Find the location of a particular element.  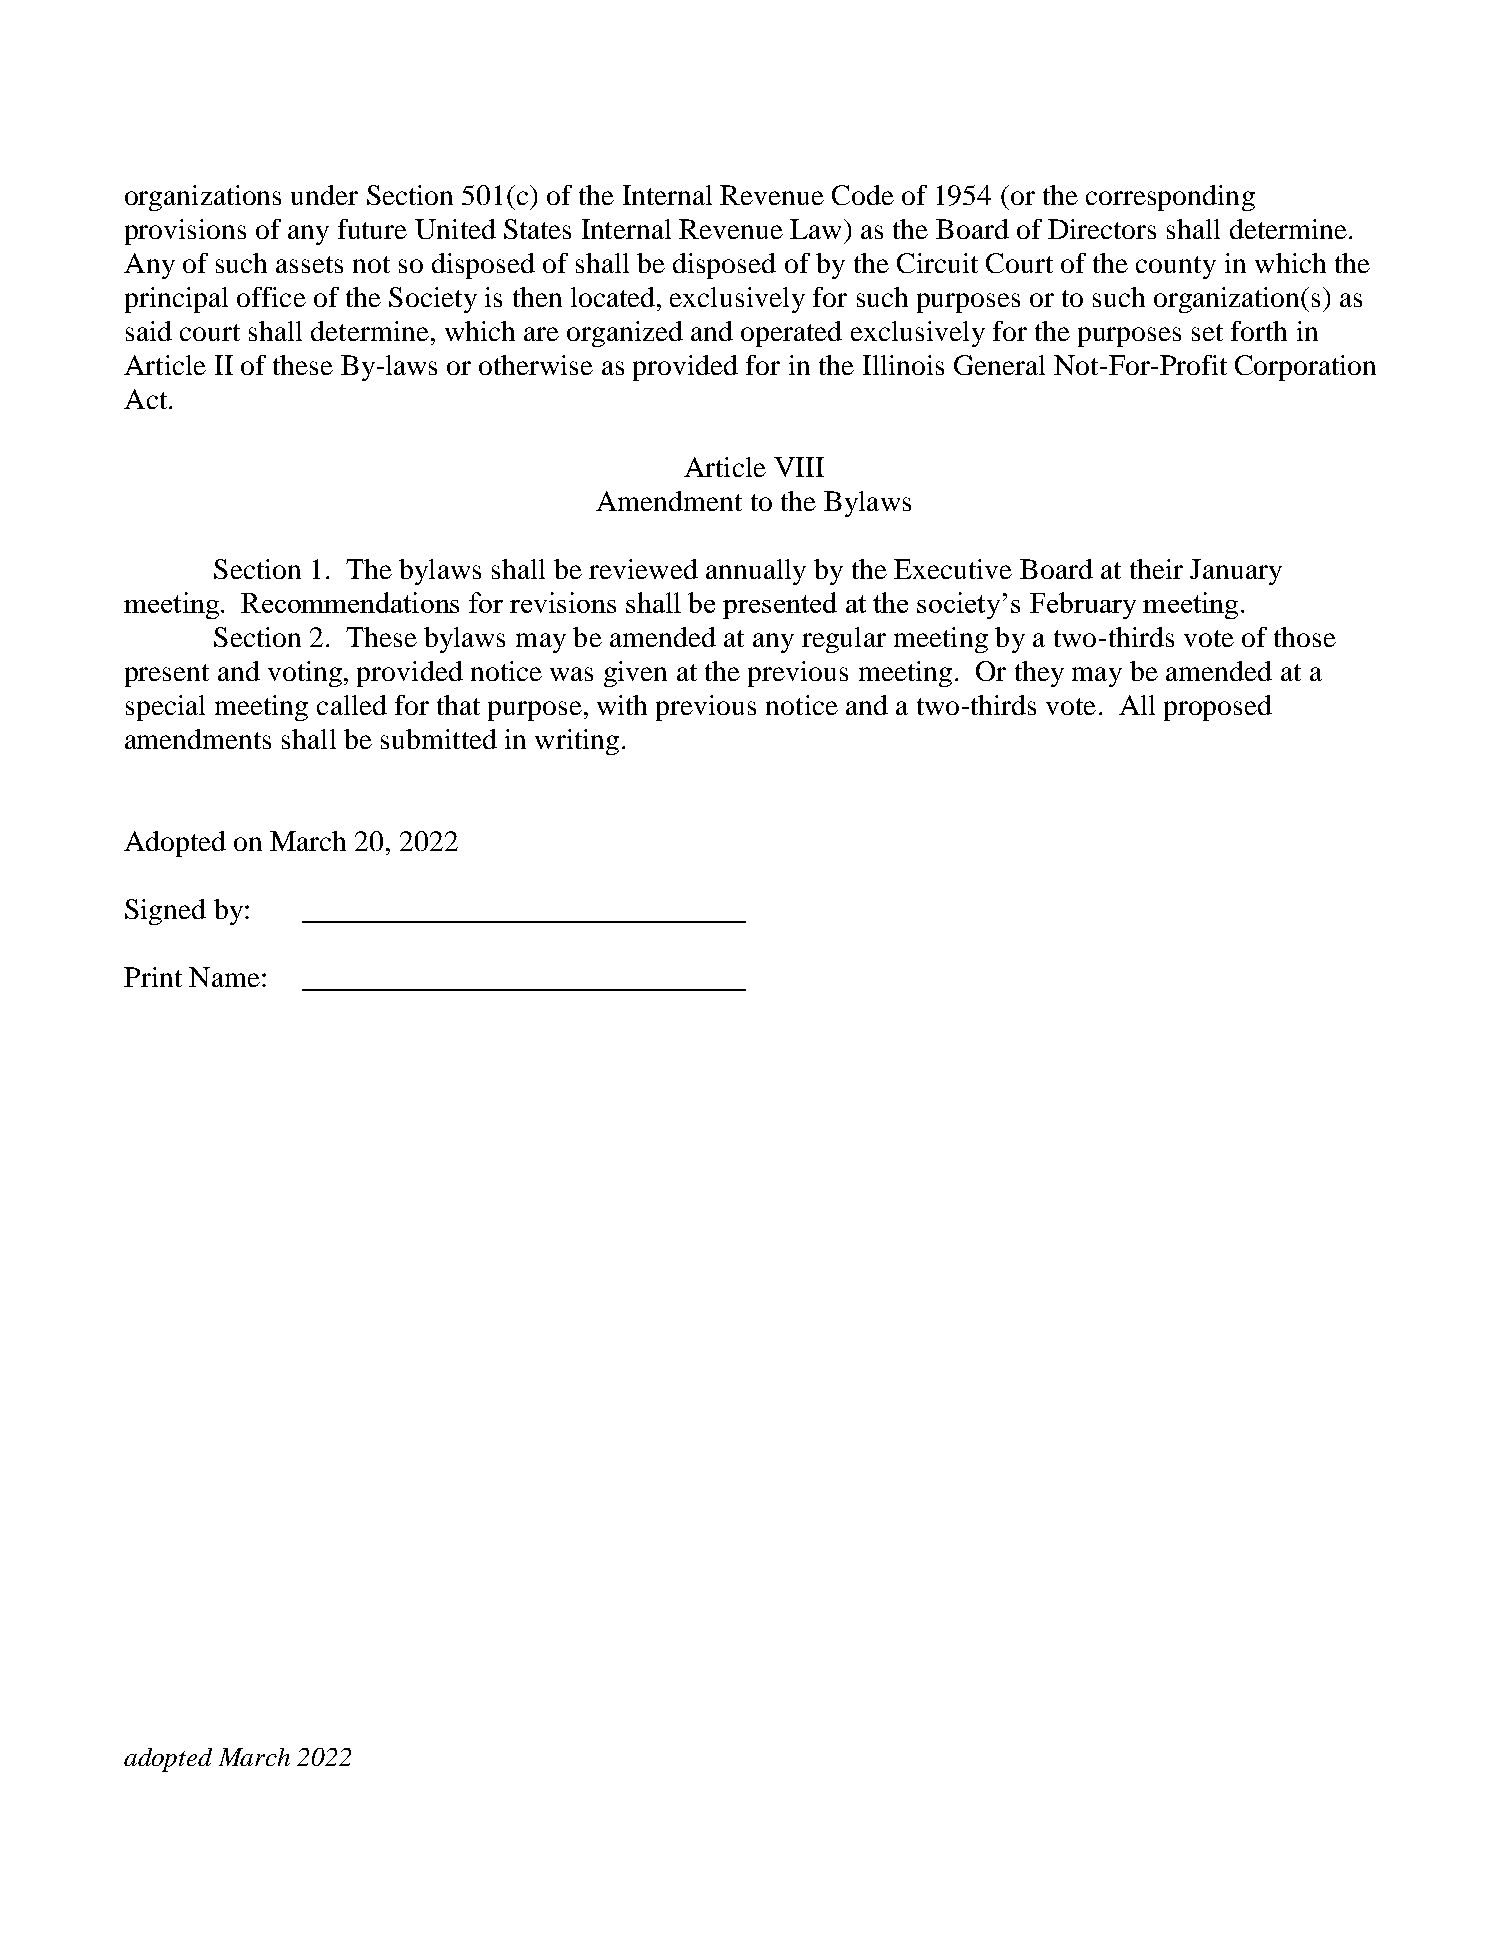

Code is located at coordinates (863, 195).
